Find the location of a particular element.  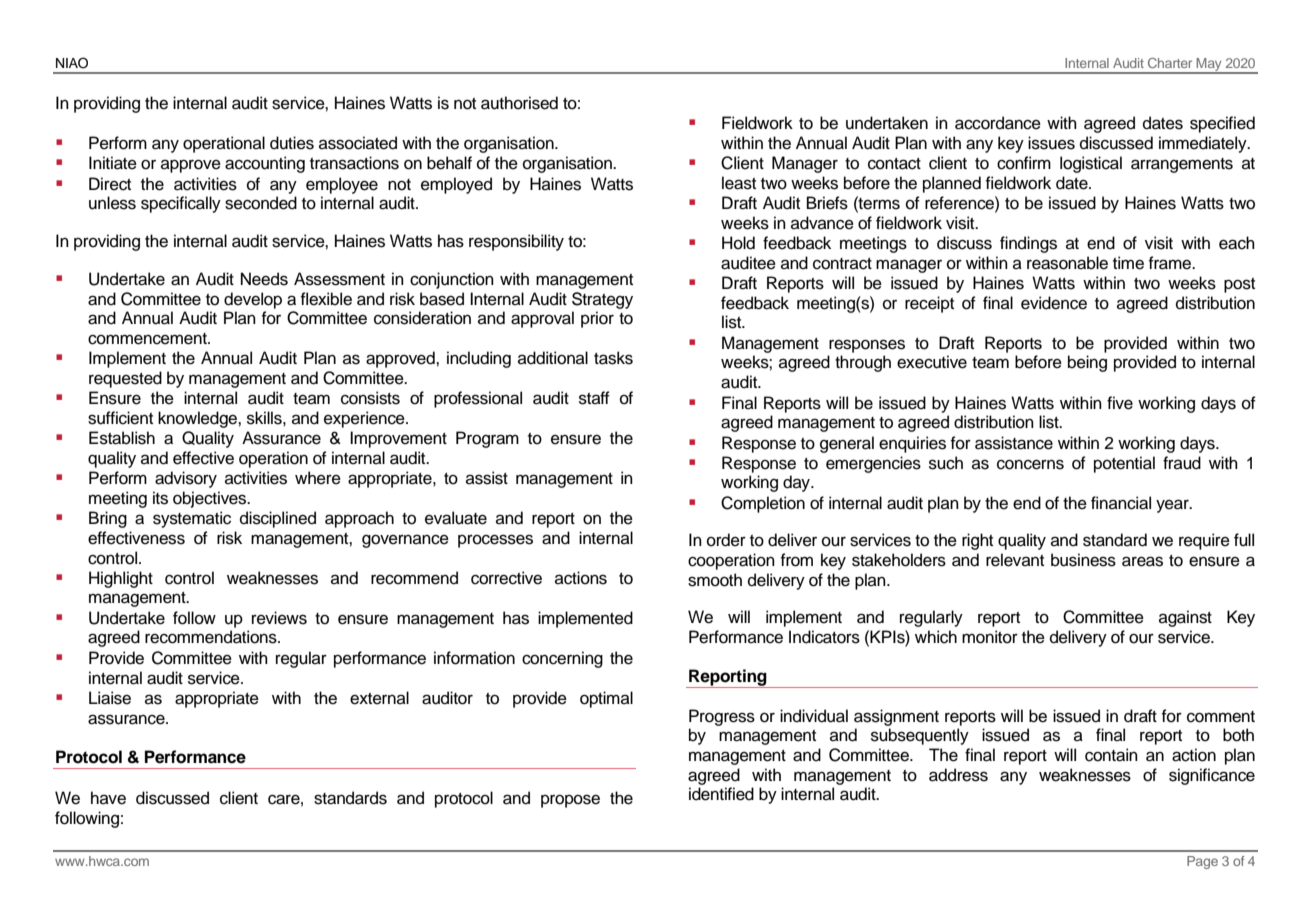

authorised is located at coordinates (519, 103).
